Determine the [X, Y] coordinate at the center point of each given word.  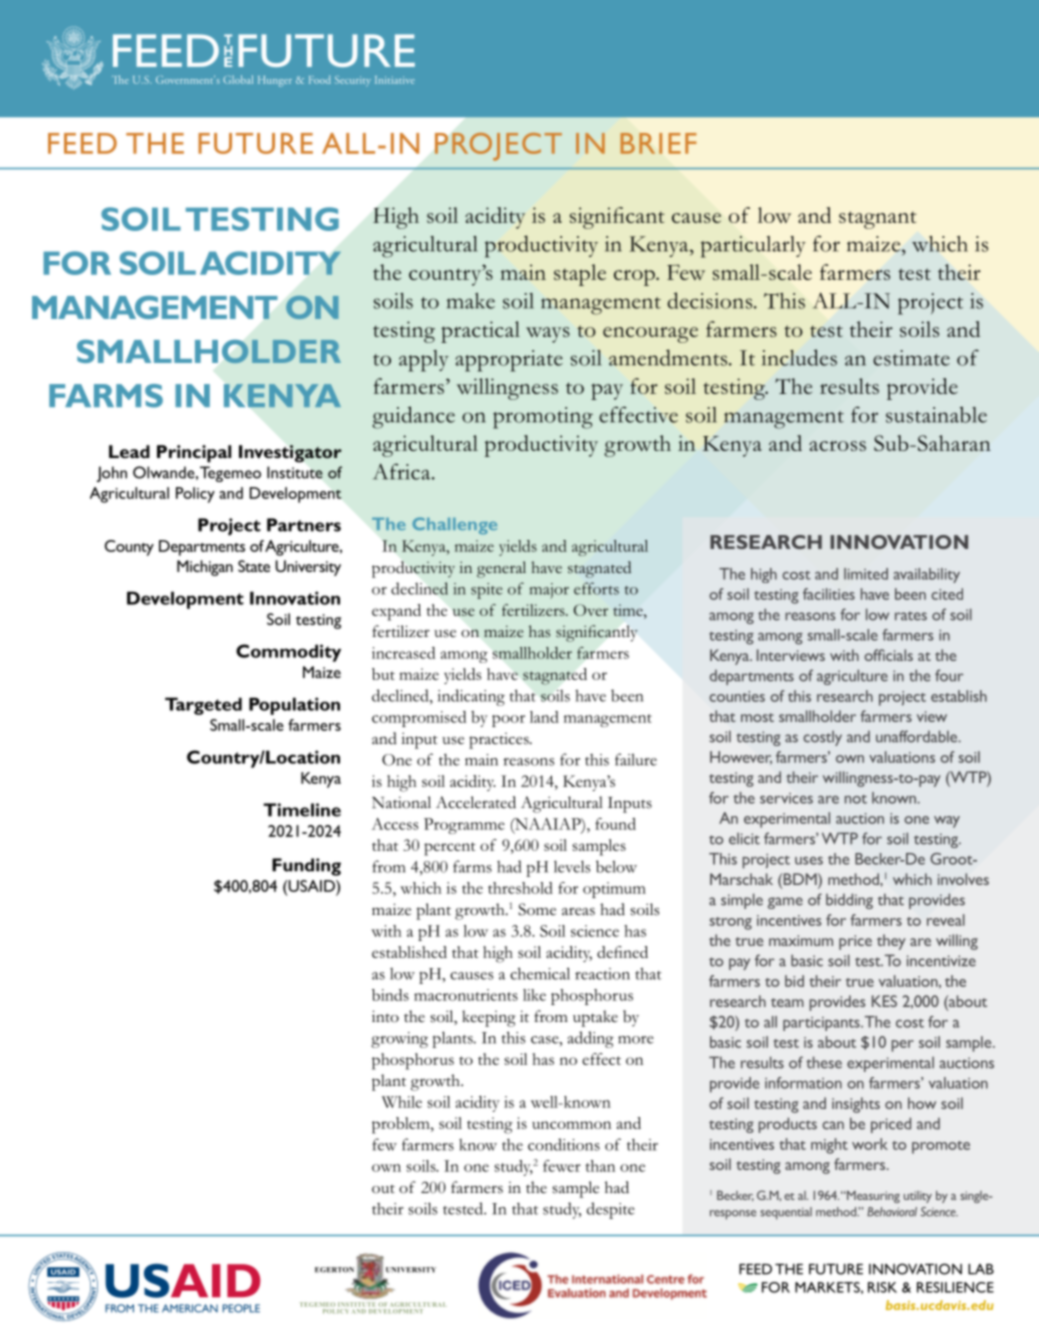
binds [390, 995]
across [837, 446]
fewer [562, 1166]
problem [402, 1125]
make [471, 301]
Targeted [203, 706]
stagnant [878, 220]
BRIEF [658, 143]
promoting [543, 418]
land [544, 717]
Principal [194, 454]
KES [884, 1001]
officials [888, 655]
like [534, 995]
